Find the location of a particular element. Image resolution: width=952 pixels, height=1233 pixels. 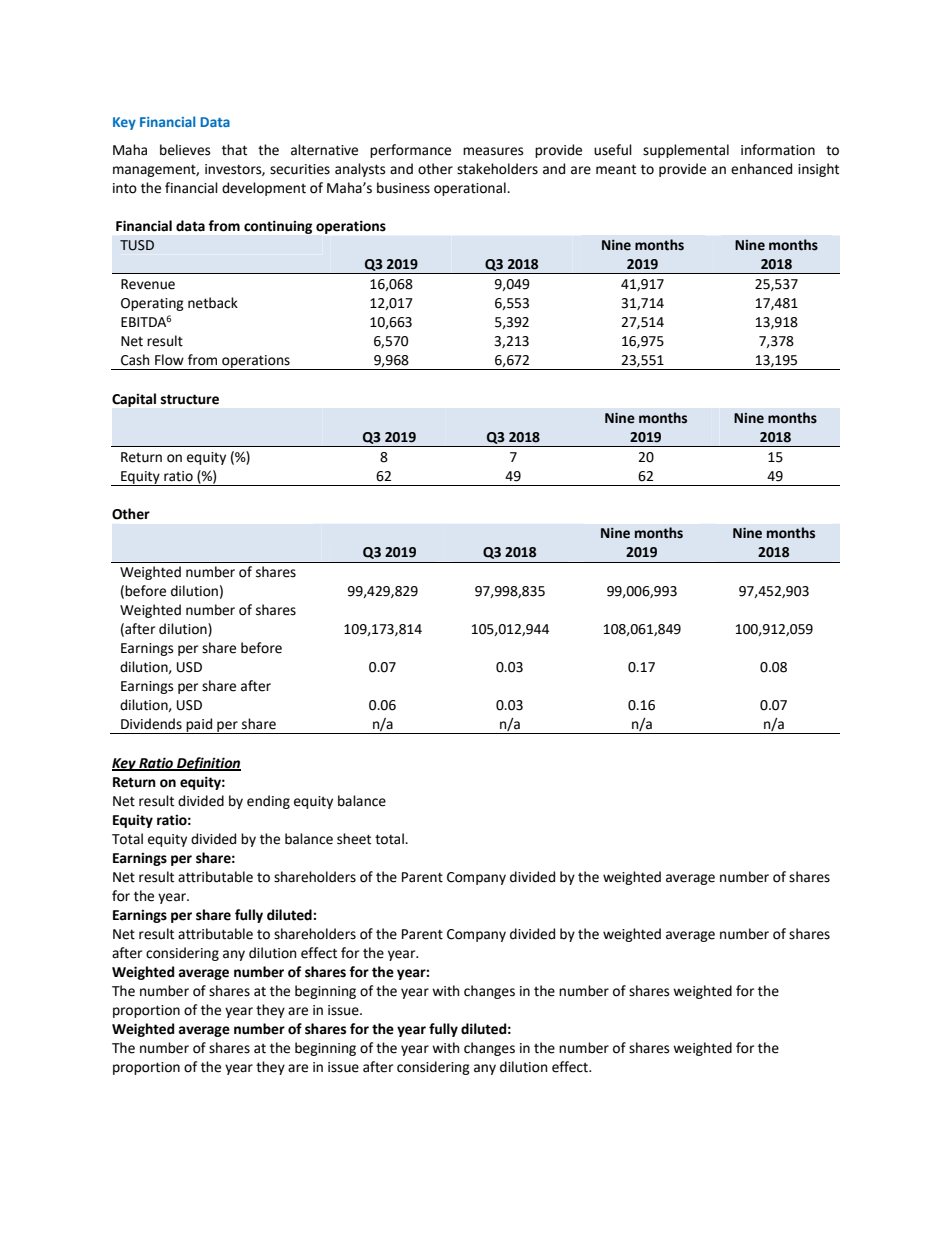

ending is located at coordinates (268, 802).
